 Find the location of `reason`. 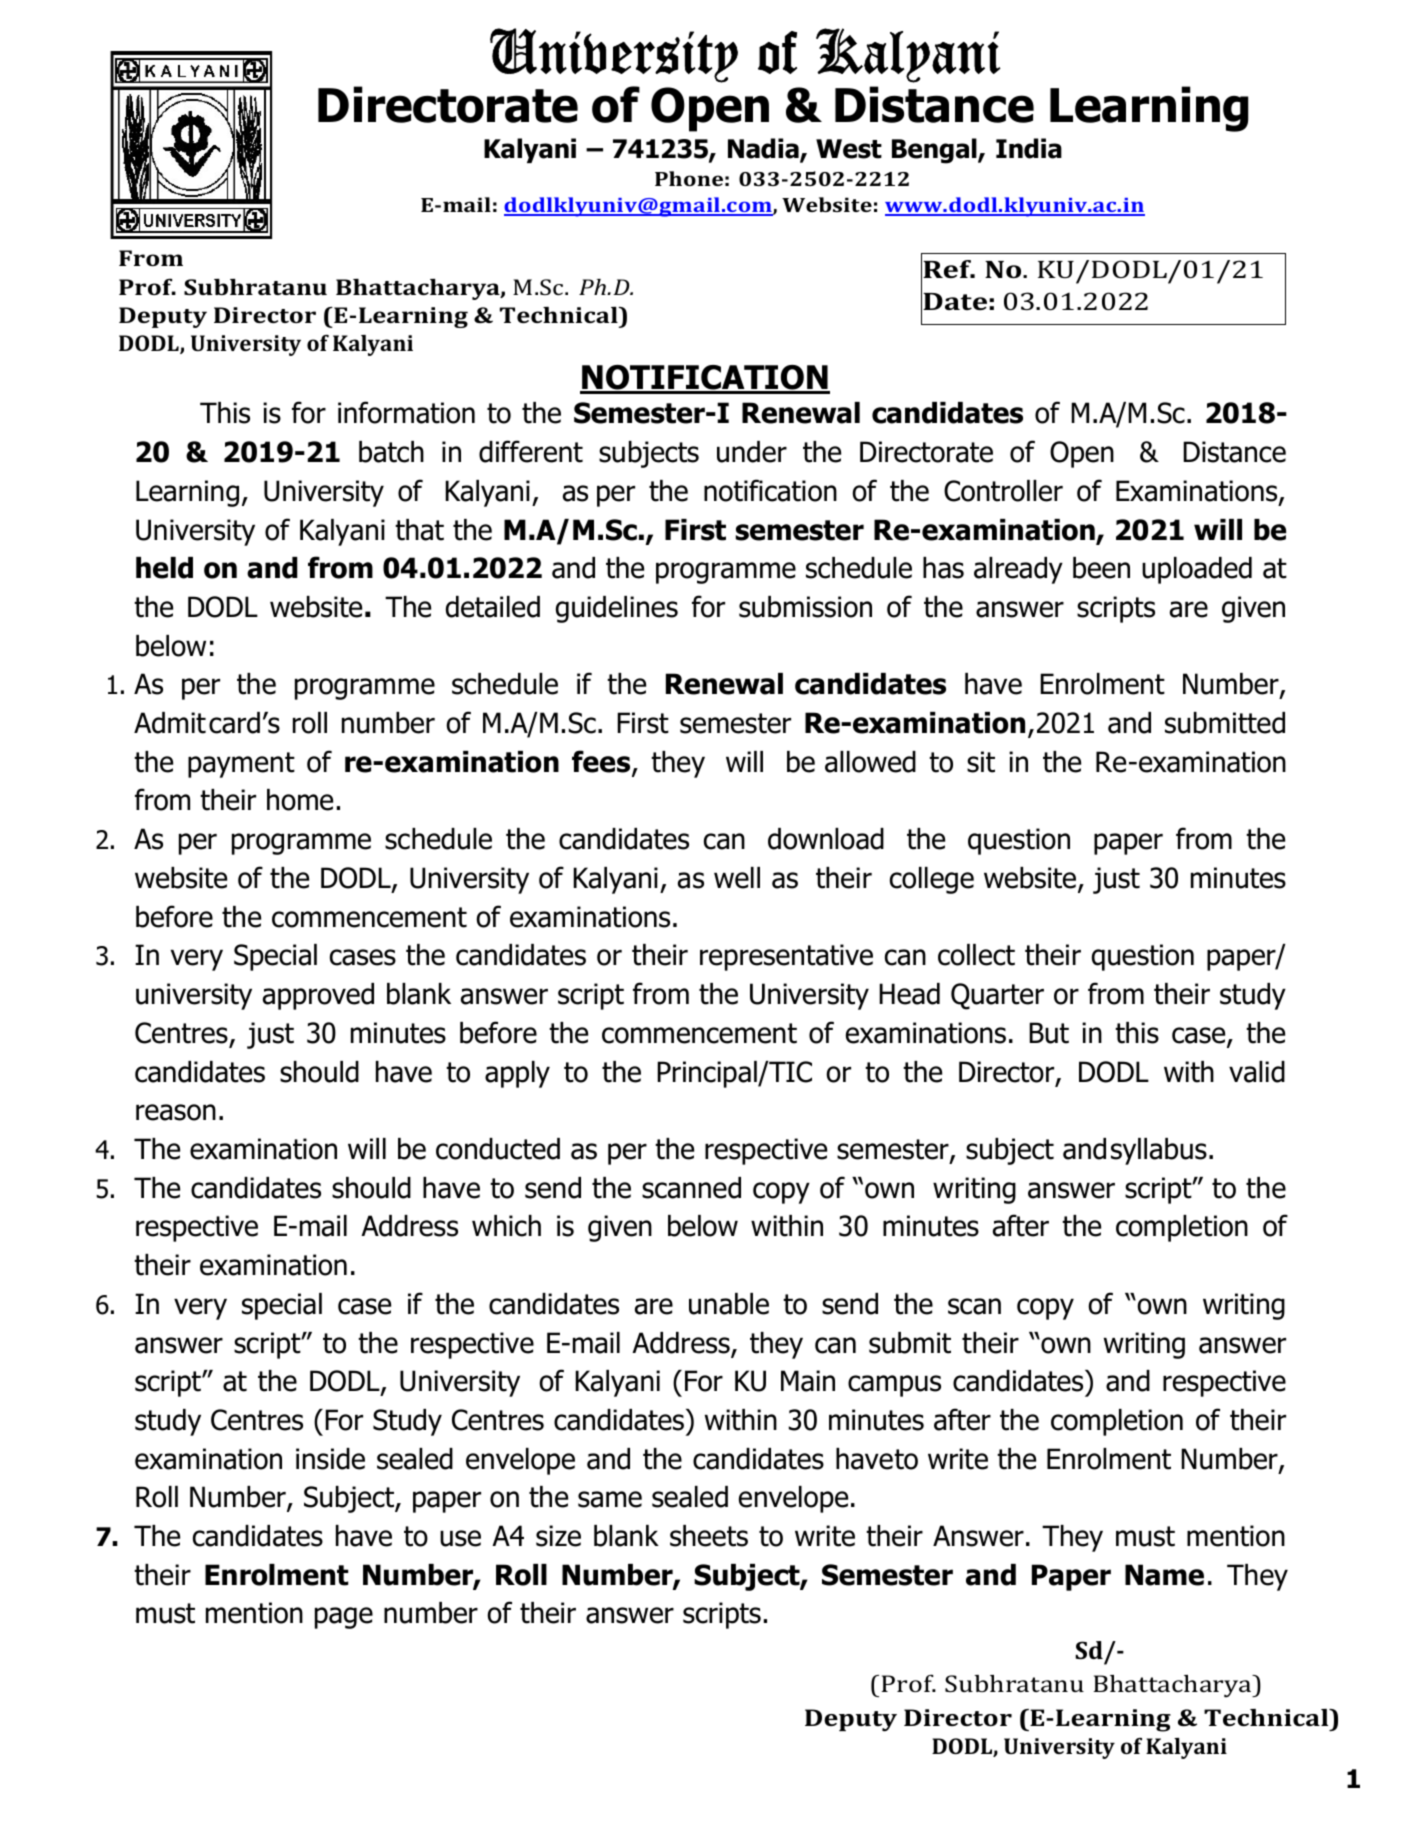

reason is located at coordinates (176, 1112).
